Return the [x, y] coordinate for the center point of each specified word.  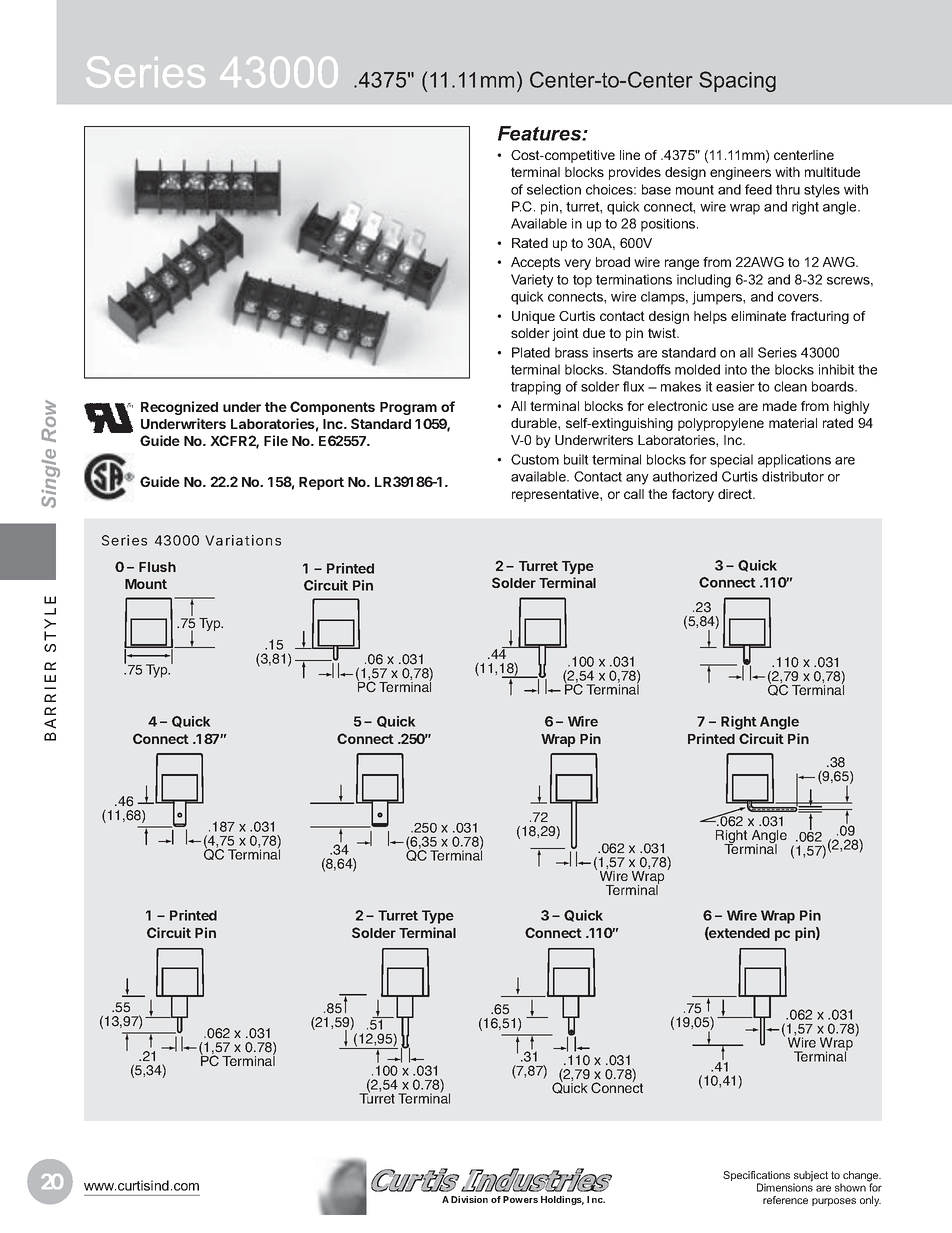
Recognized [179, 408]
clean [790, 386]
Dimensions [785, 1187]
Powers [520, 1199]
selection [554, 189]
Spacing [737, 81]
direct [736, 494]
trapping [536, 388]
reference [785, 1200]
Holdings [562, 1200]
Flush [157, 567]
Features [541, 133]
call [634, 494]
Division [469, 1199]
